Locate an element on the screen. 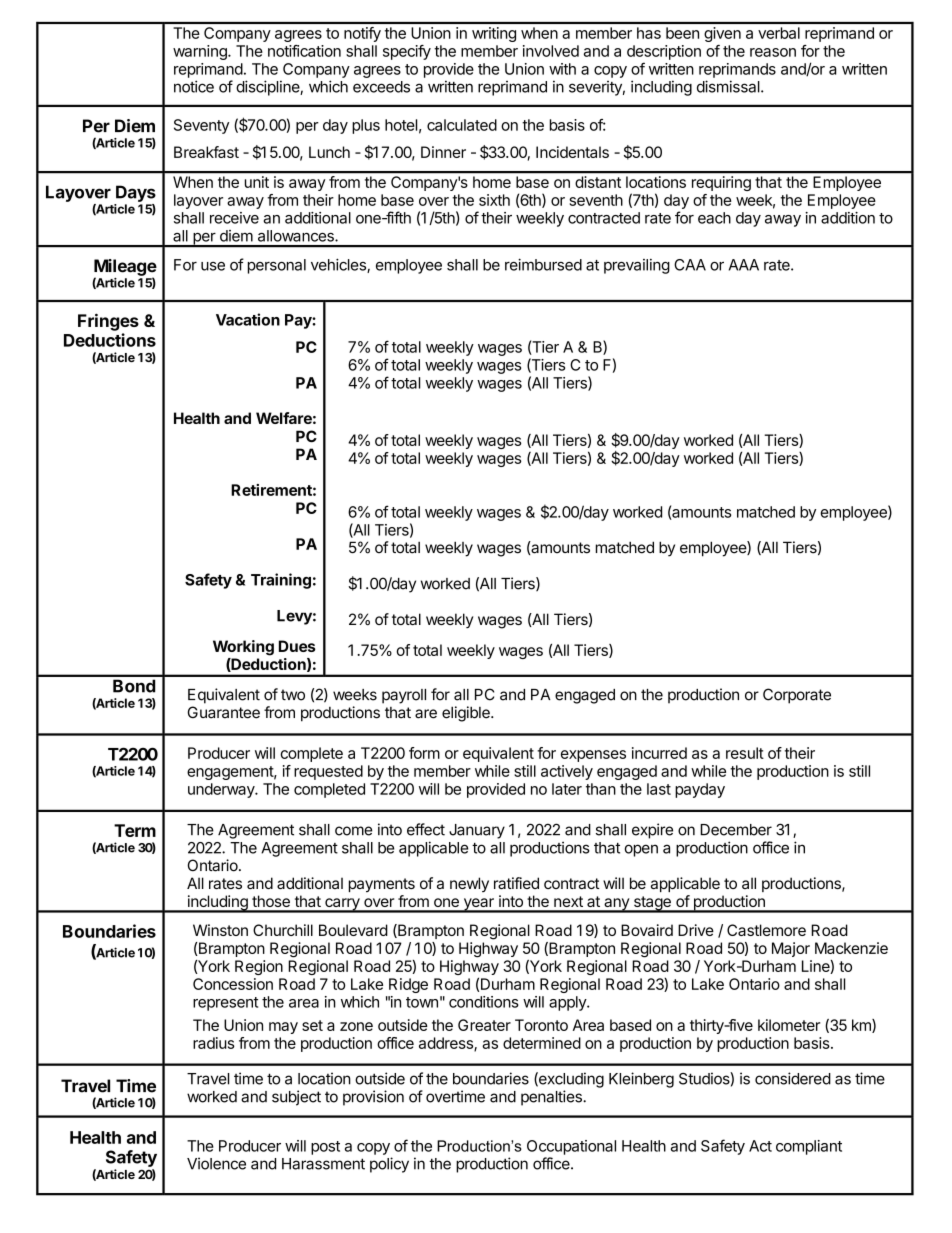 The width and height of the screenshot is (952, 1233). newly is located at coordinates (469, 884).
